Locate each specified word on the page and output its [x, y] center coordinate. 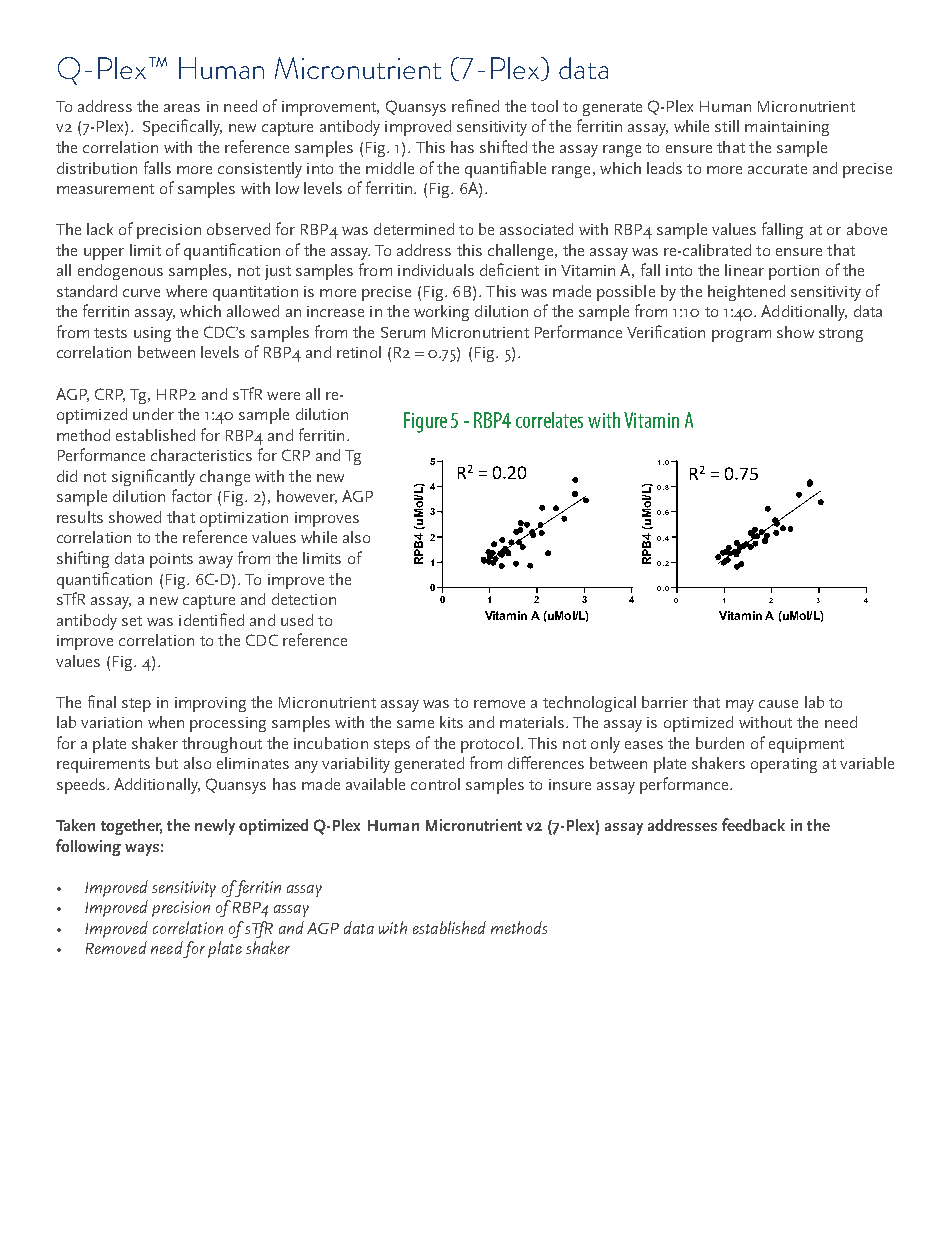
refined [475, 105]
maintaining [787, 128]
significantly [153, 477]
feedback [753, 824]
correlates [549, 420]
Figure [425, 422]
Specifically [182, 127]
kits [451, 722]
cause [778, 704]
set [132, 621]
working [441, 313]
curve [141, 293]
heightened [746, 293]
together [131, 827]
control [435, 784]
